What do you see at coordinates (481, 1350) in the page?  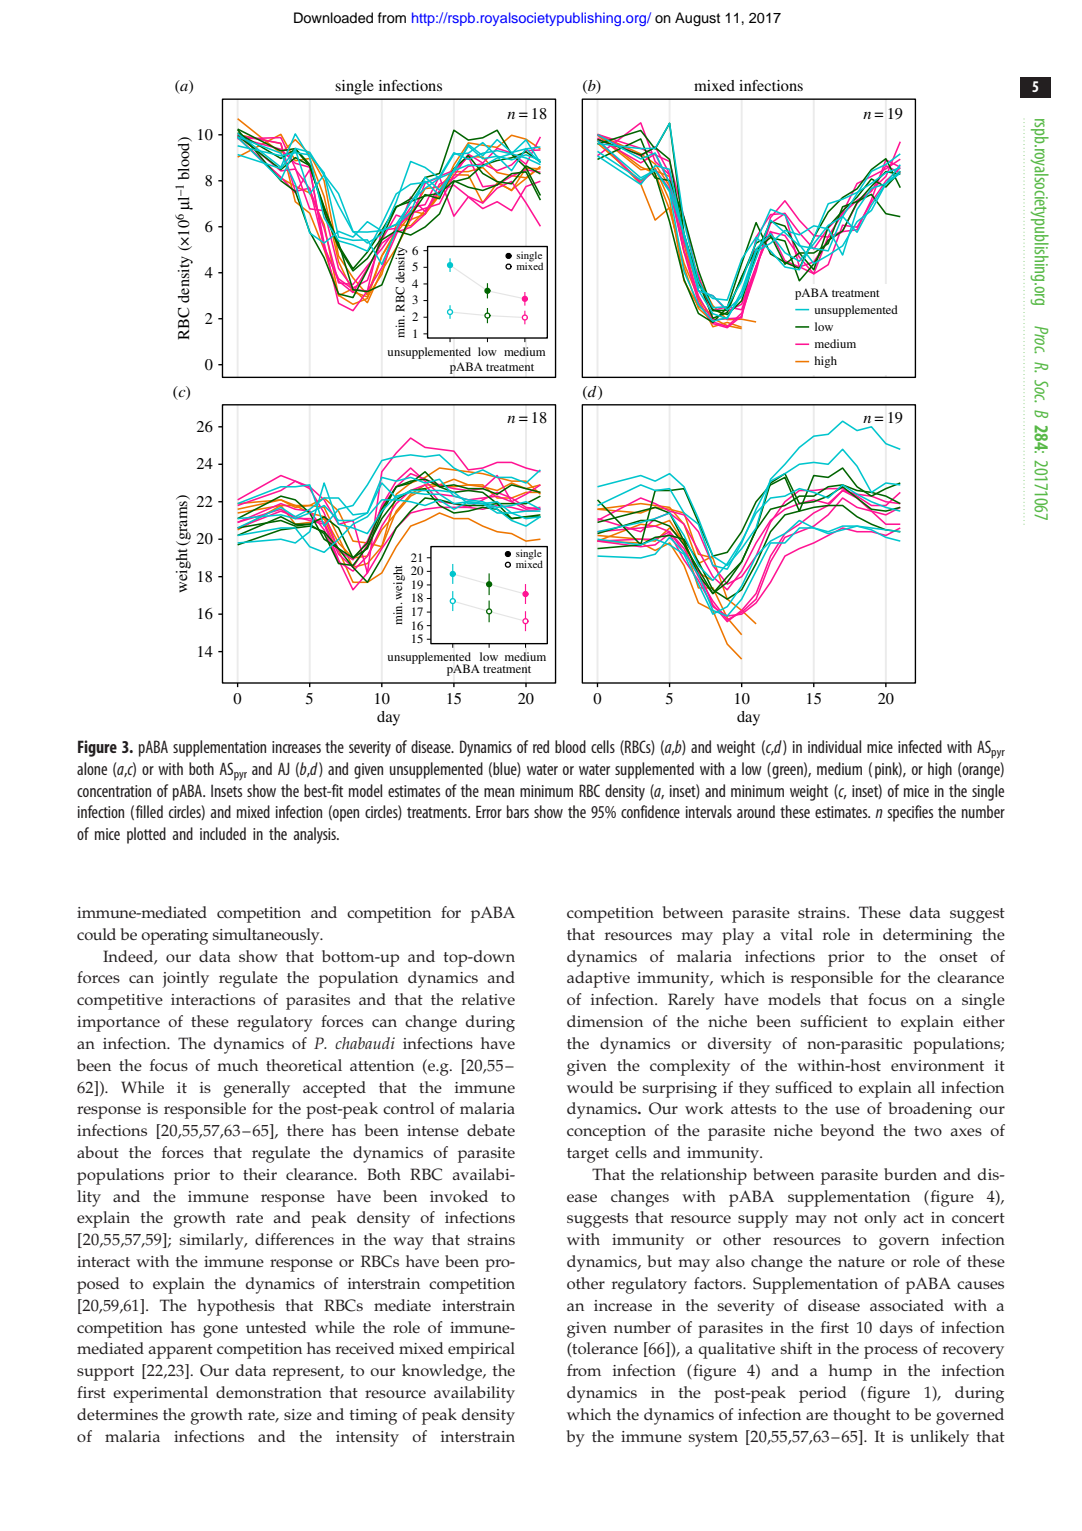 I see `empirical` at bounding box center [481, 1350].
